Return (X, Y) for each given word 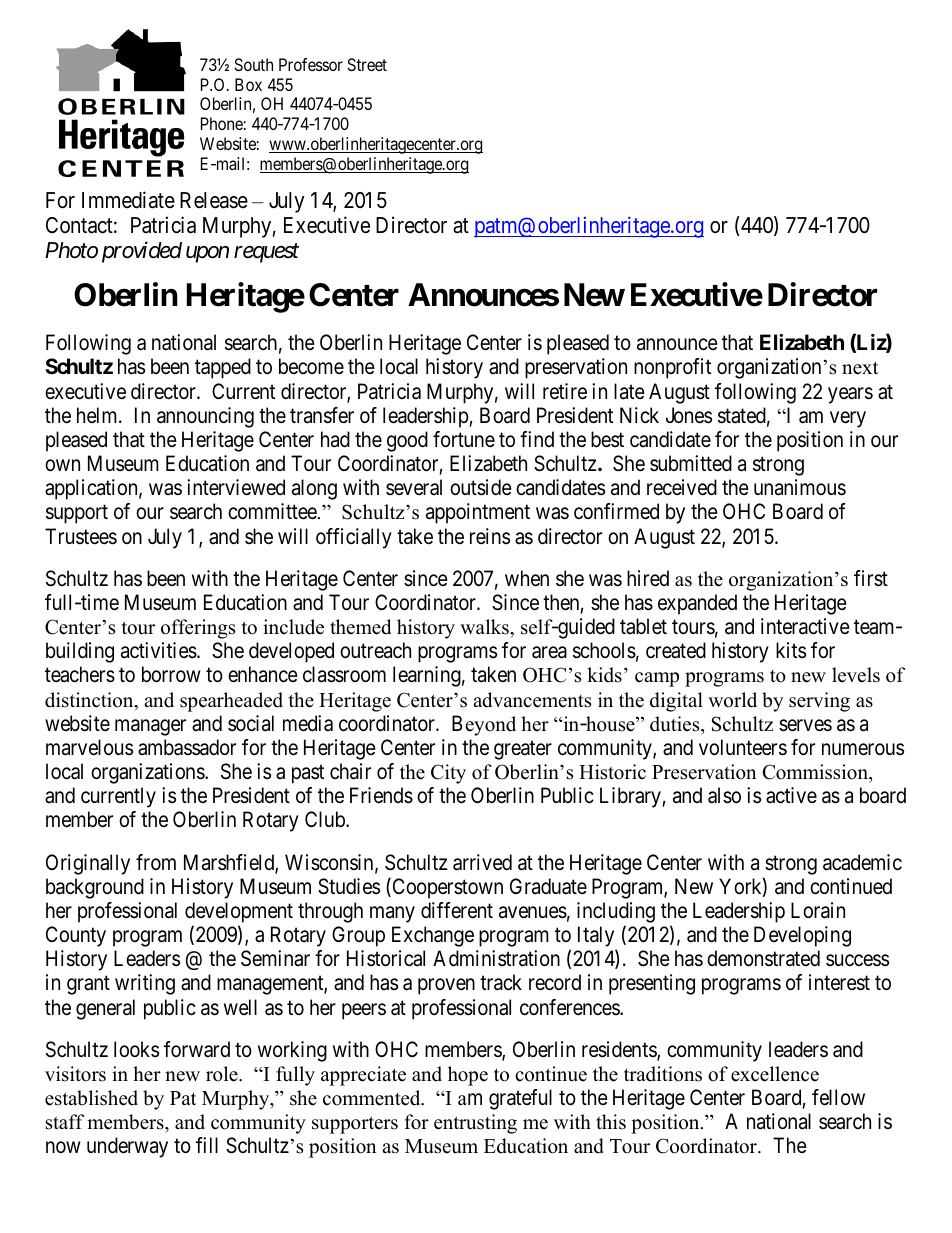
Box (248, 84)
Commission (816, 772)
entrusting (475, 1124)
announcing (205, 417)
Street (367, 64)
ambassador (187, 747)
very (848, 419)
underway (127, 1147)
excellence (775, 1074)
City (448, 774)
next (860, 368)
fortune (464, 439)
